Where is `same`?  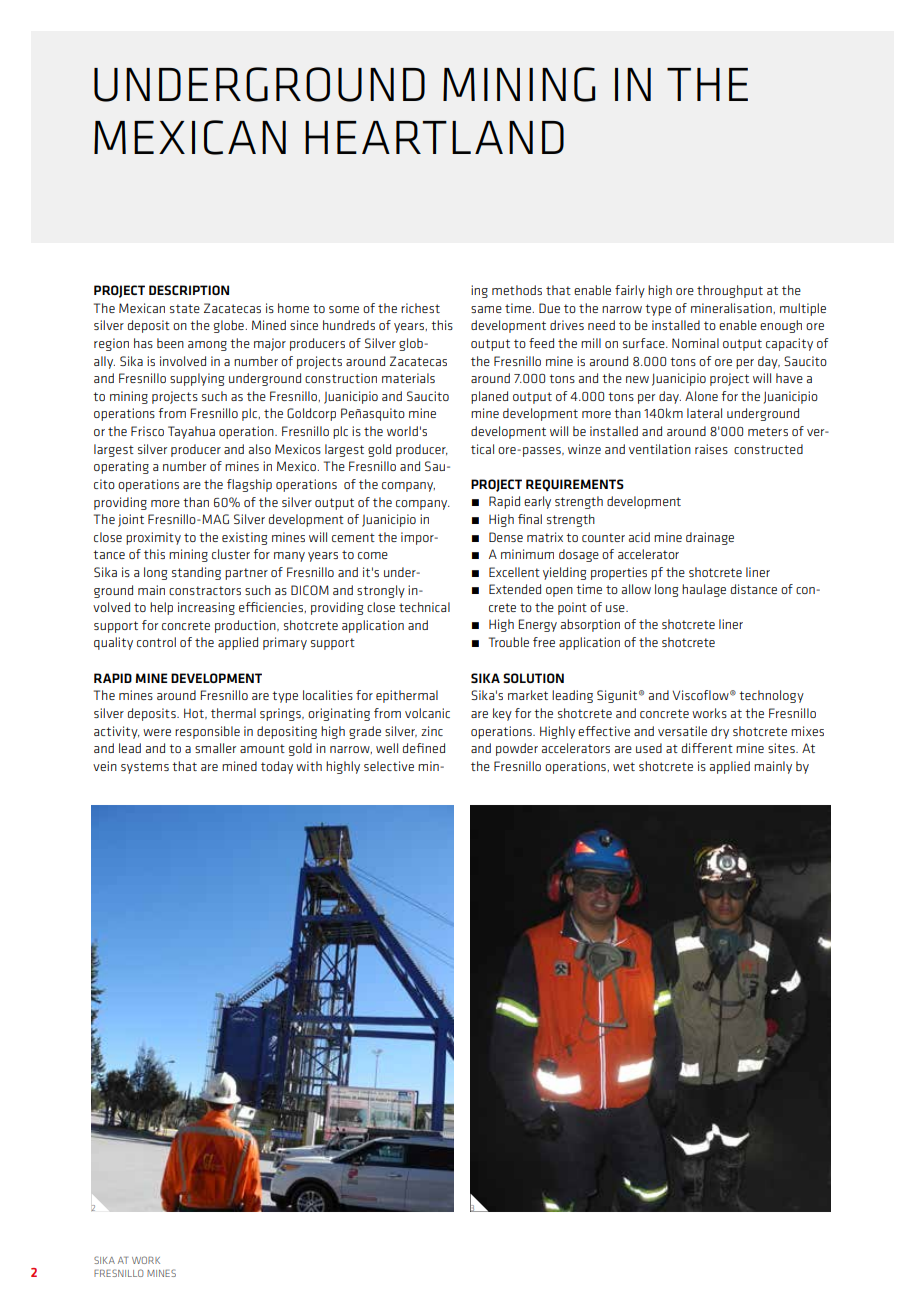 same is located at coordinates (486, 309).
